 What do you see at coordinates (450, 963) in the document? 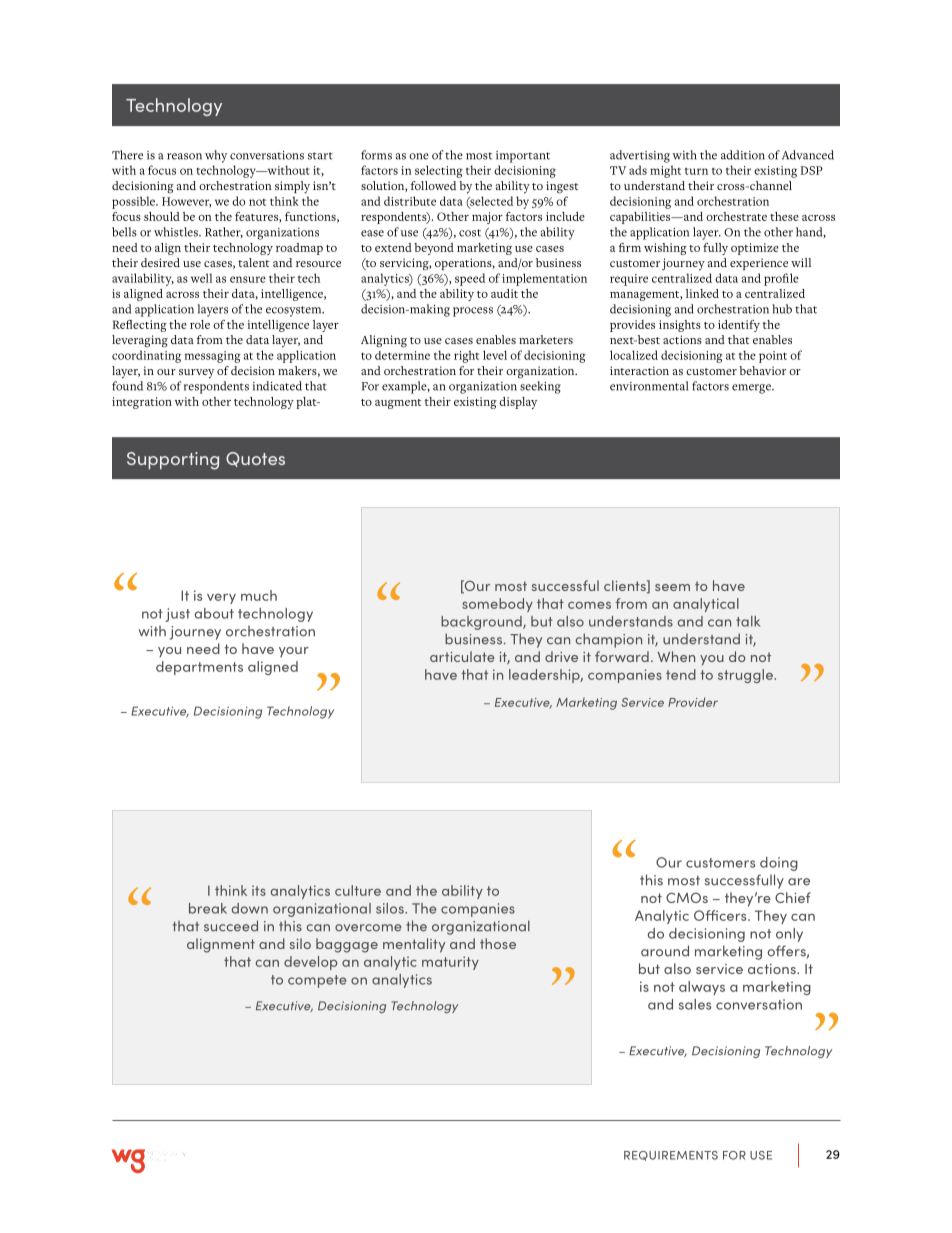
I see `maturity` at bounding box center [450, 963].
